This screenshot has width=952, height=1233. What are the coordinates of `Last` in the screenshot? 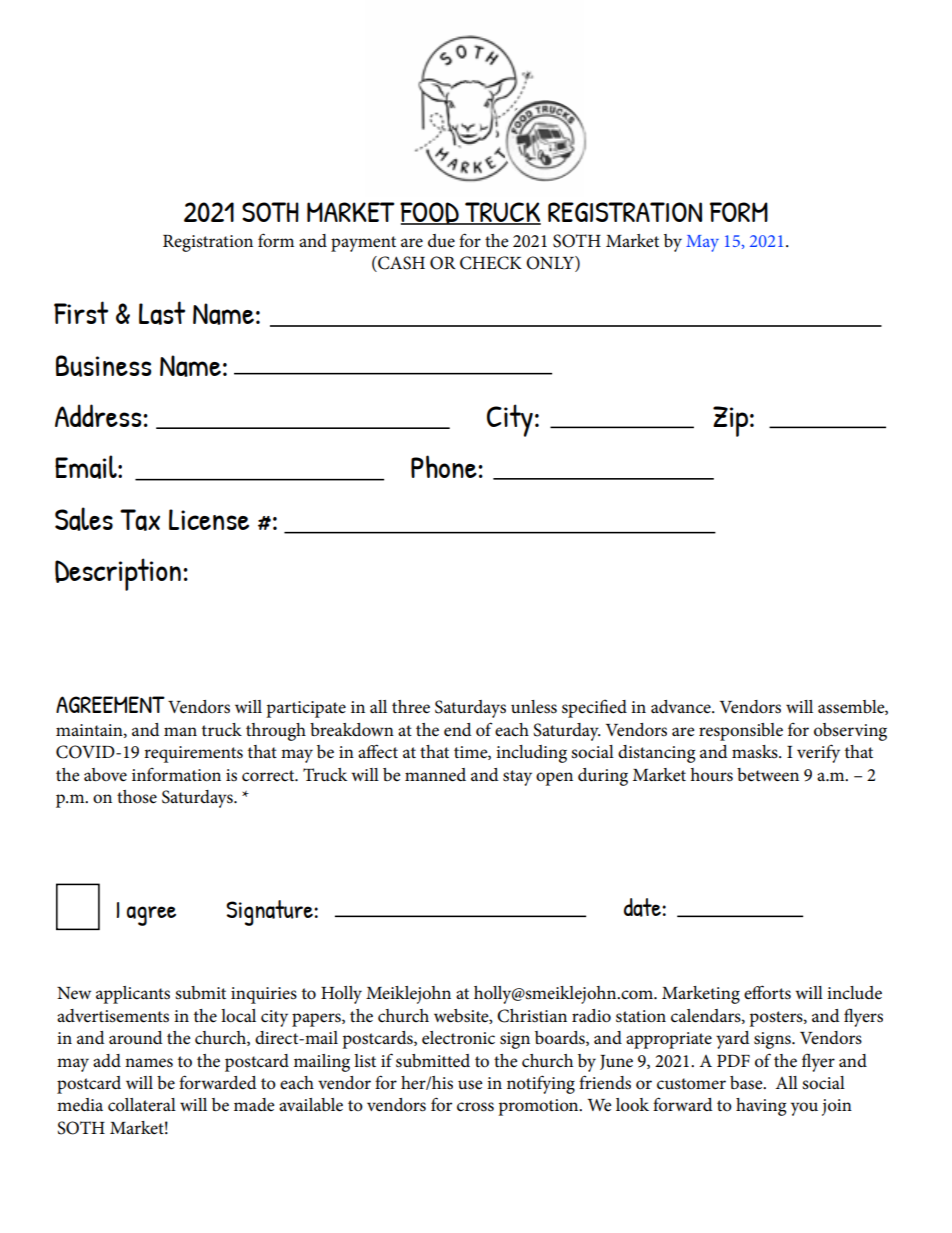 It's located at (162, 313).
